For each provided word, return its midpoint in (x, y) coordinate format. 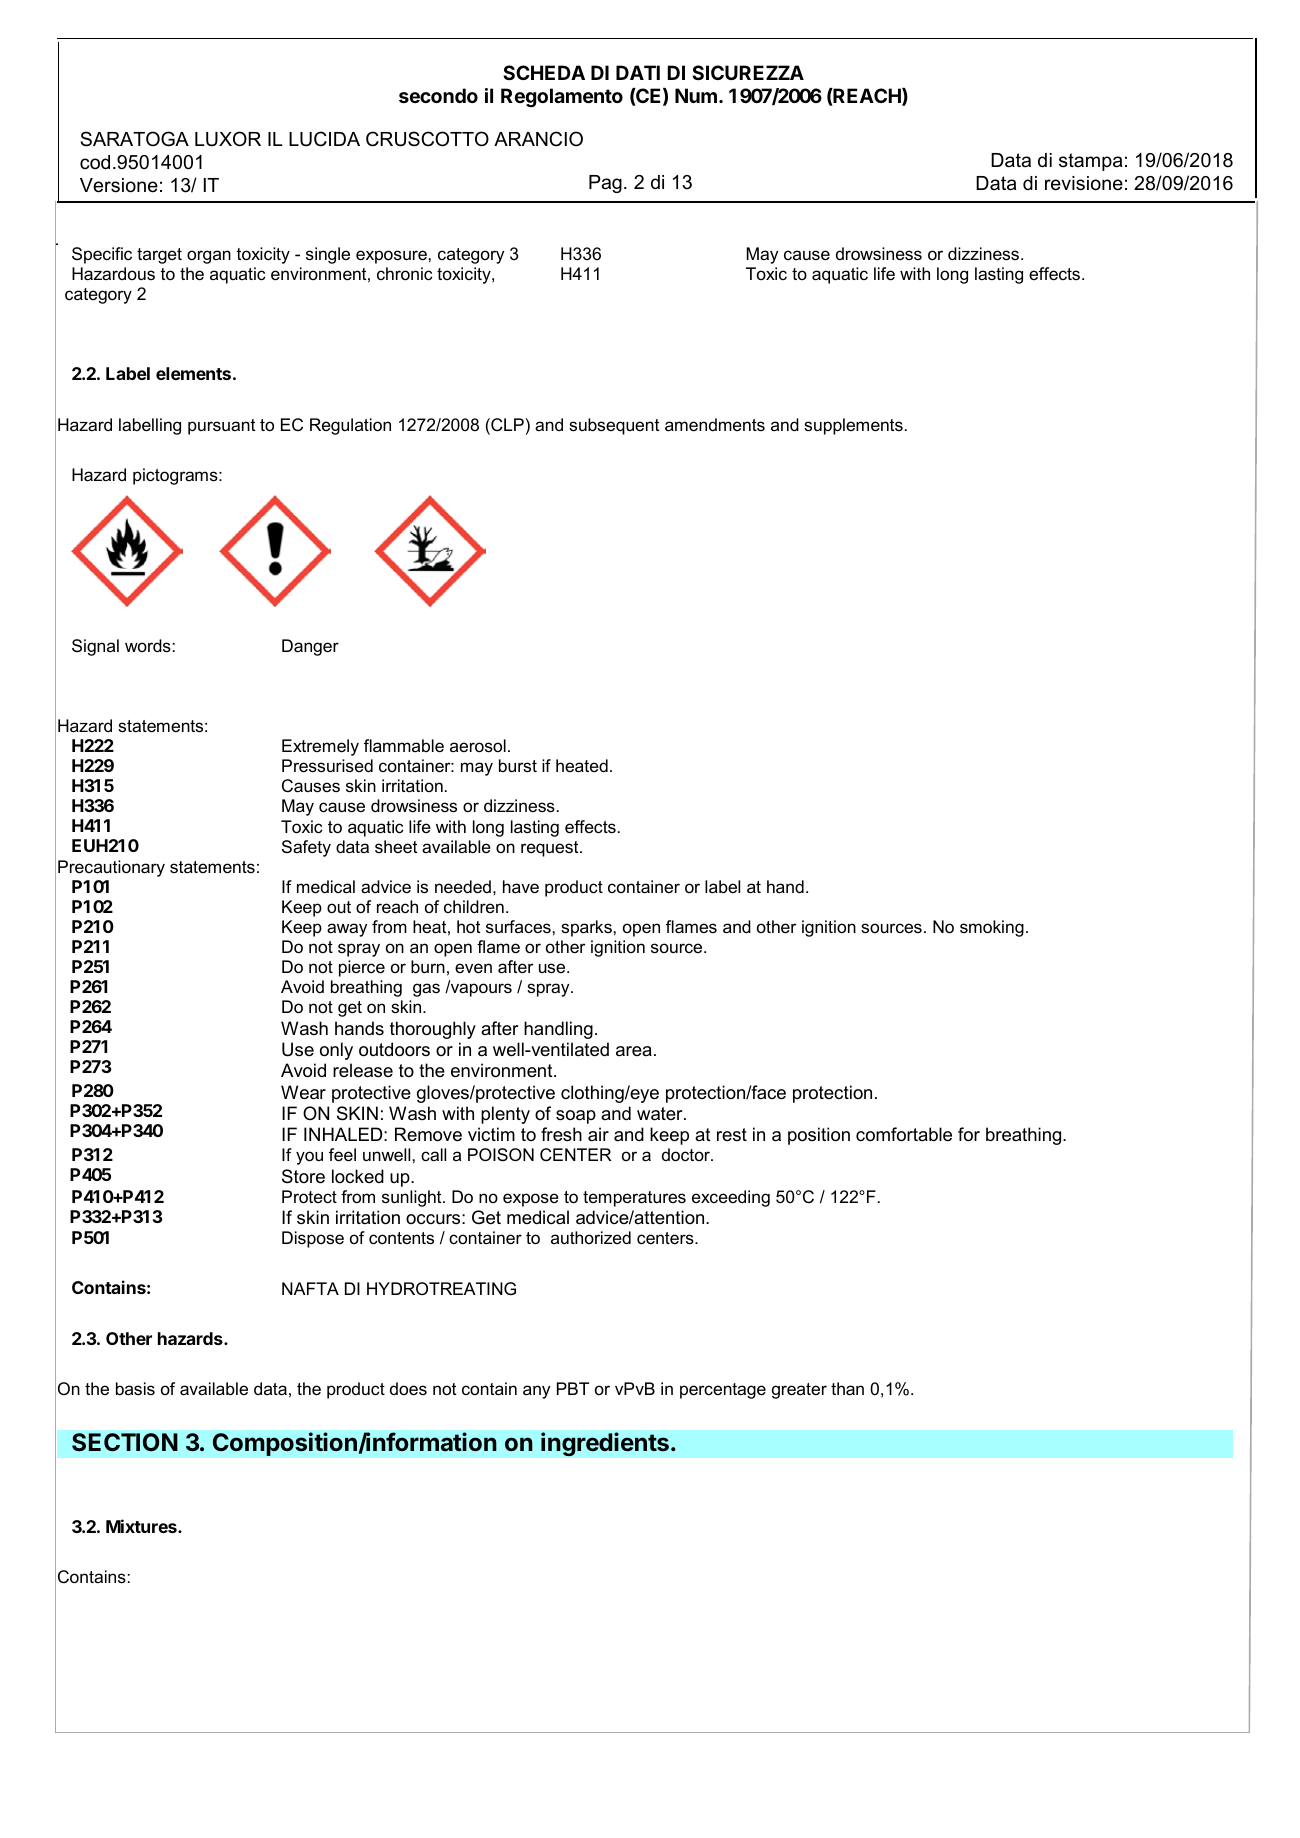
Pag (605, 184)
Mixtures (142, 1526)
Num (696, 95)
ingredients (605, 1444)
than (847, 1389)
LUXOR (228, 139)
